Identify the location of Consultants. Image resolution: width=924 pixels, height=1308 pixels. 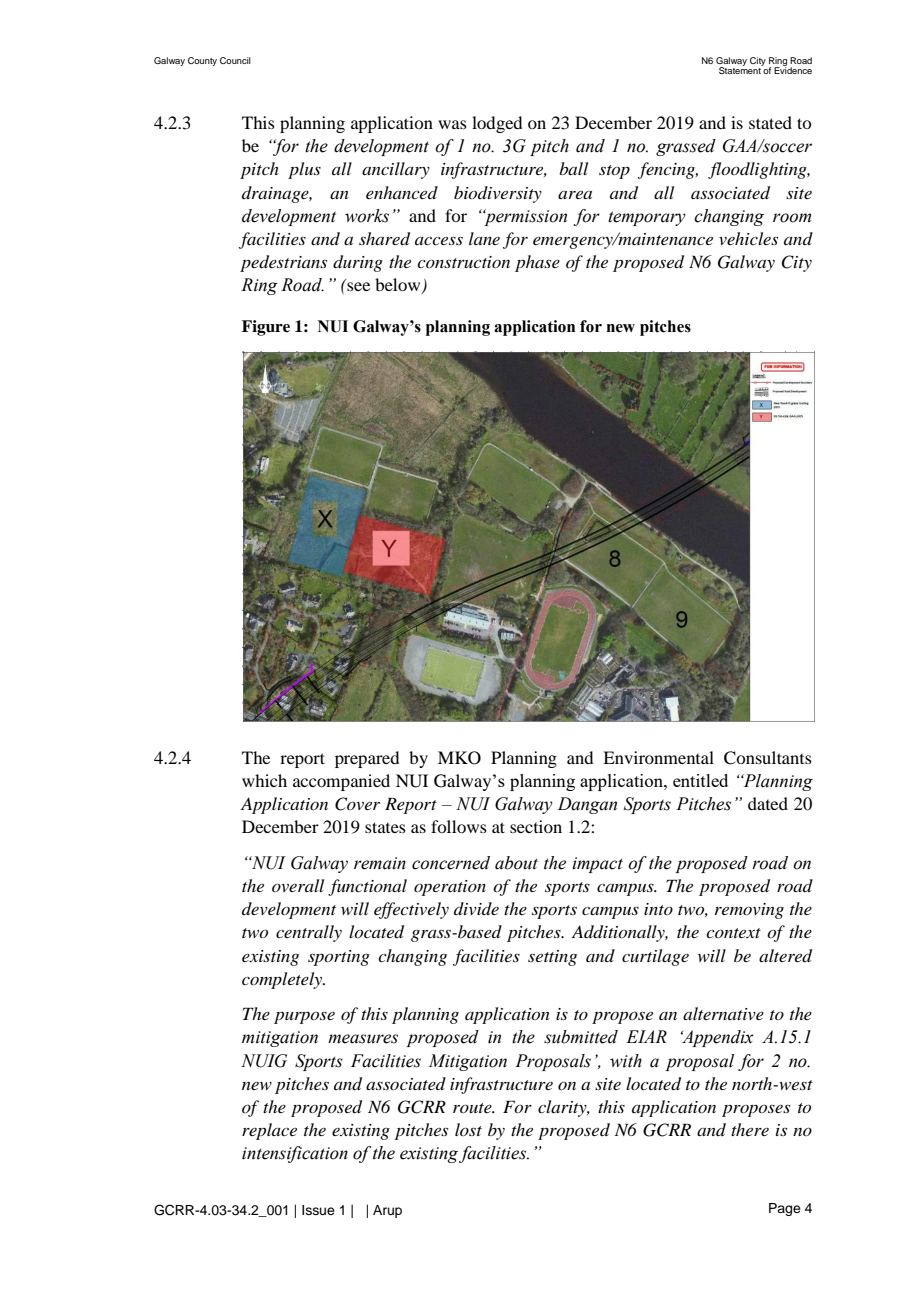
(768, 758).
